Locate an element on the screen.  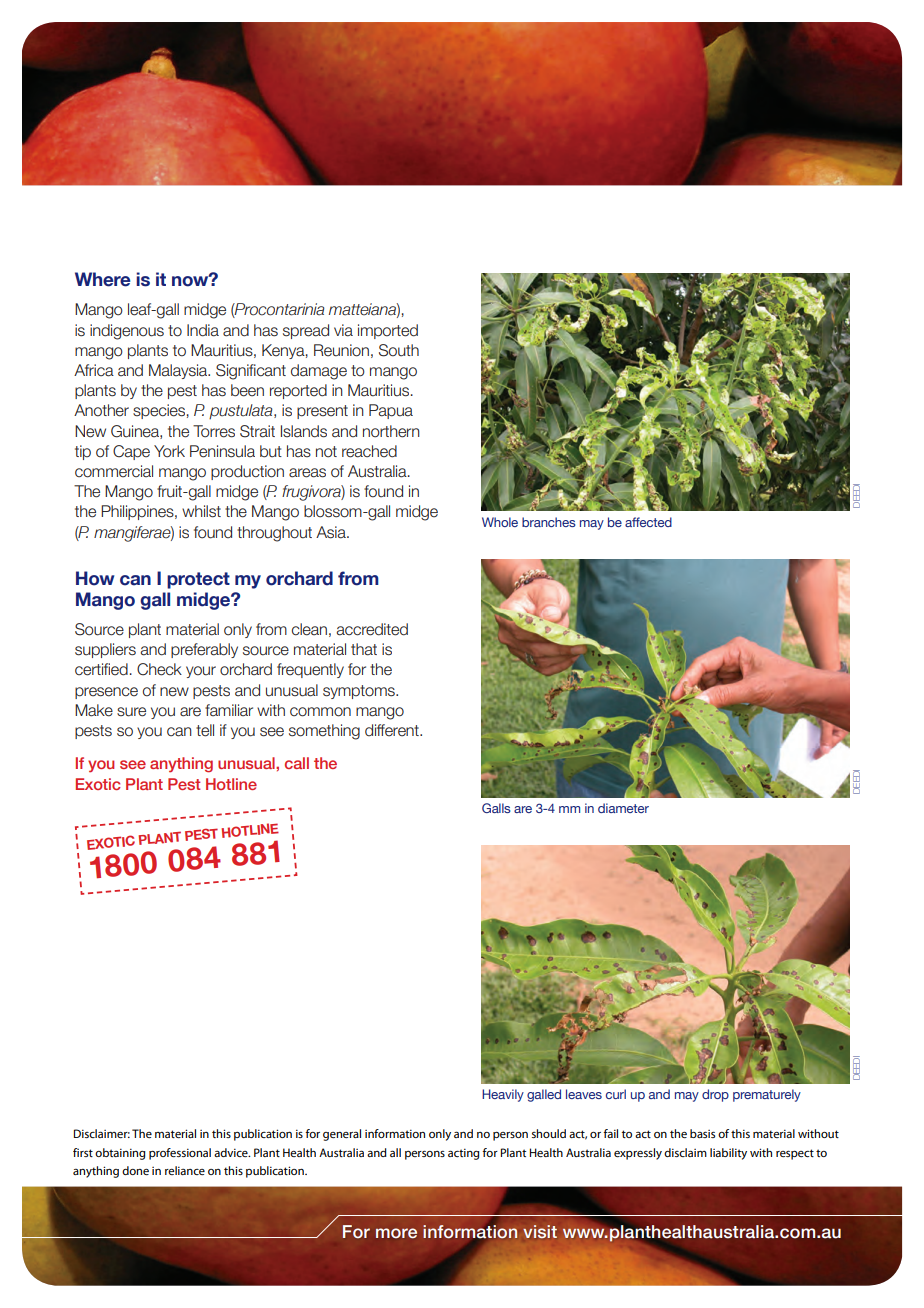
call is located at coordinates (297, 763).
